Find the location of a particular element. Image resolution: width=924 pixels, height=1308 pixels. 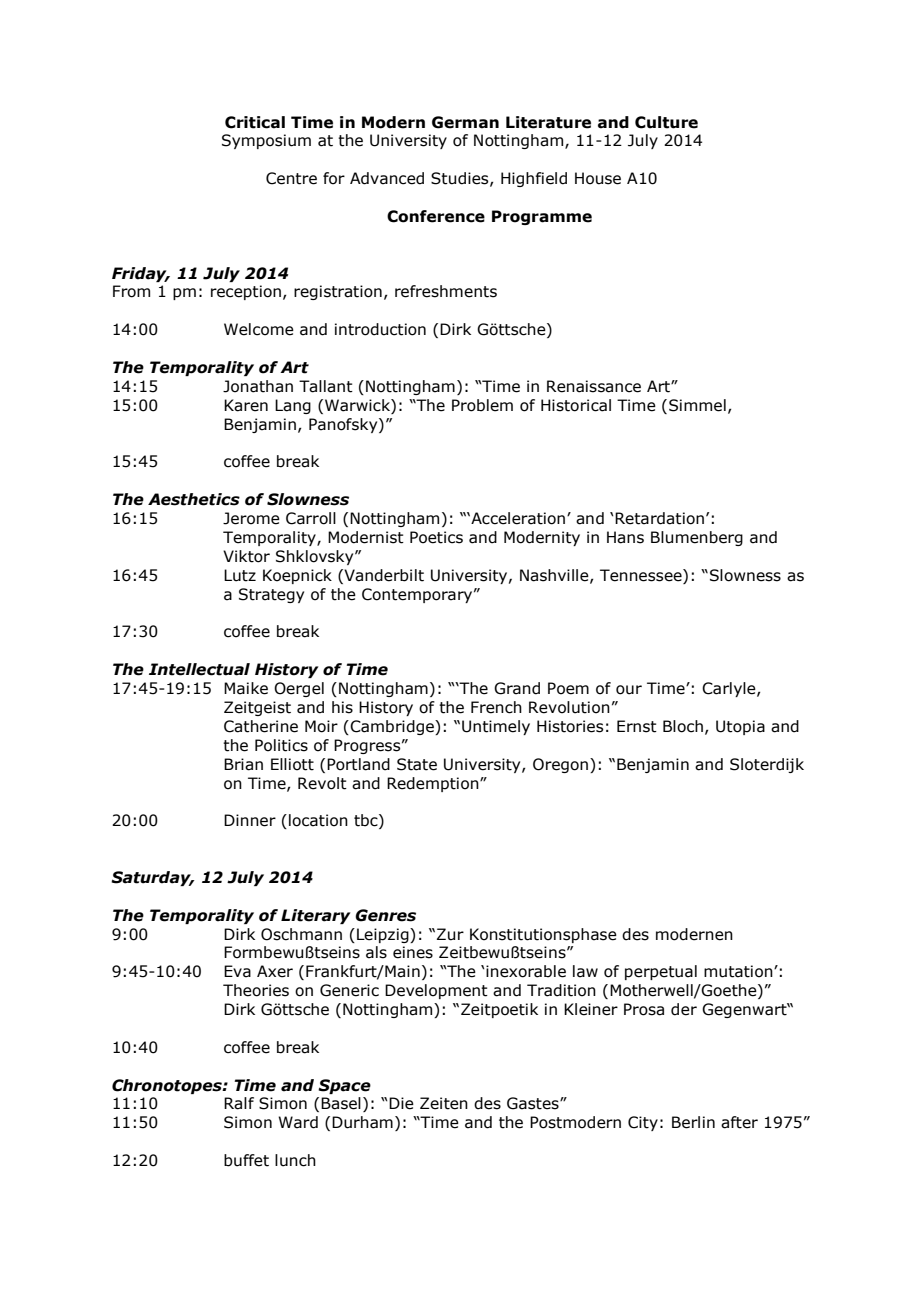

German is located at coordinates (465, 122).
